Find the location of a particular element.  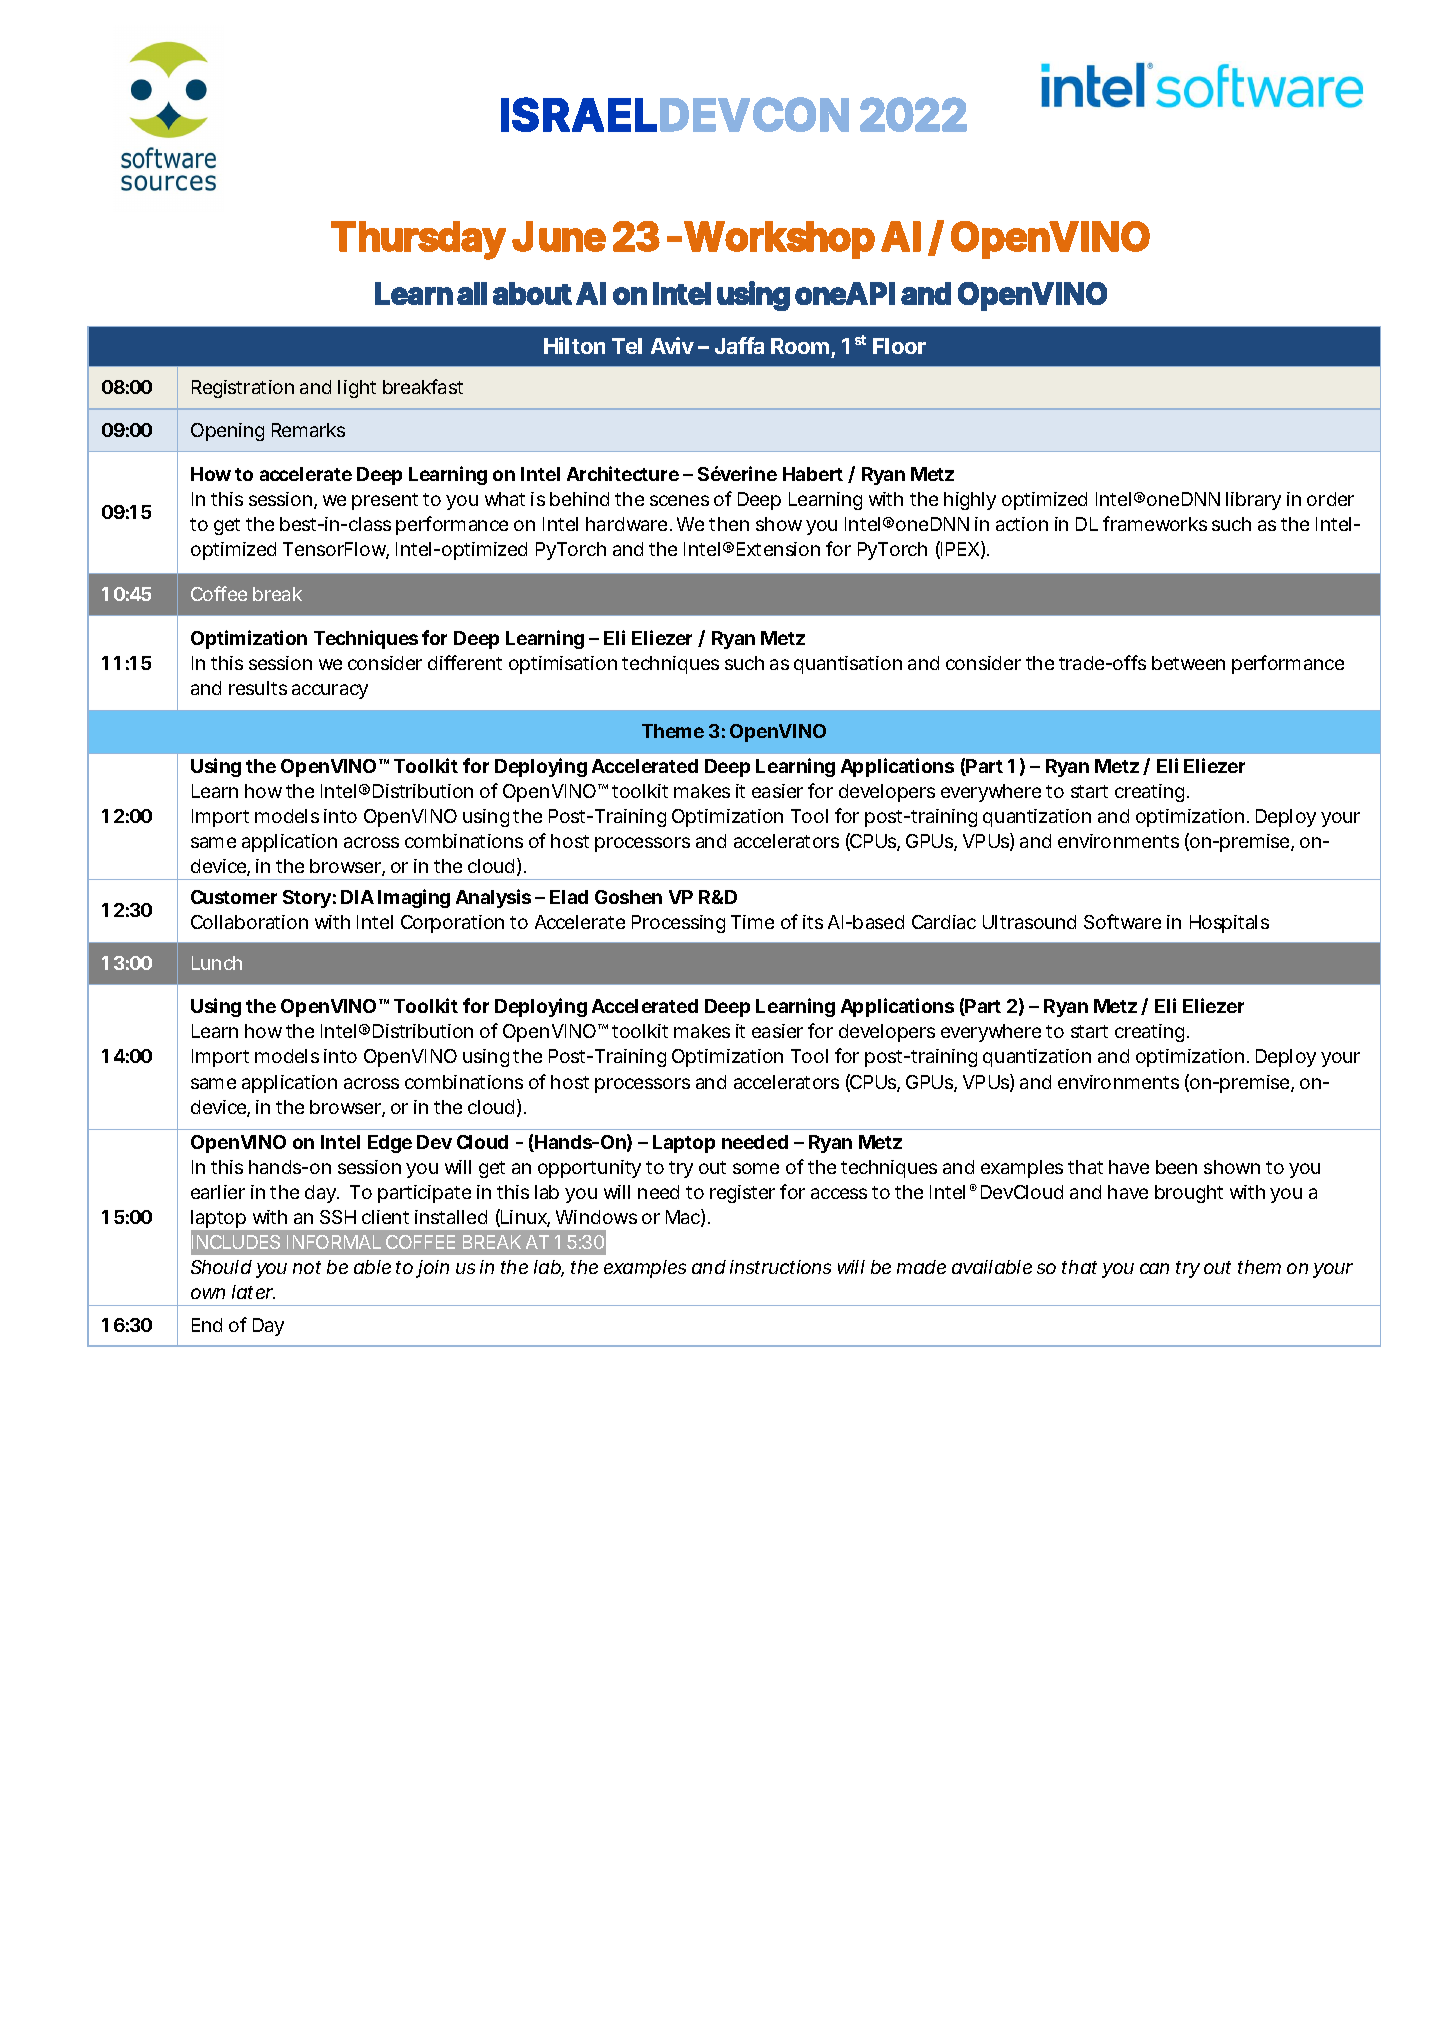

light is located at coordinates (357, 389).
